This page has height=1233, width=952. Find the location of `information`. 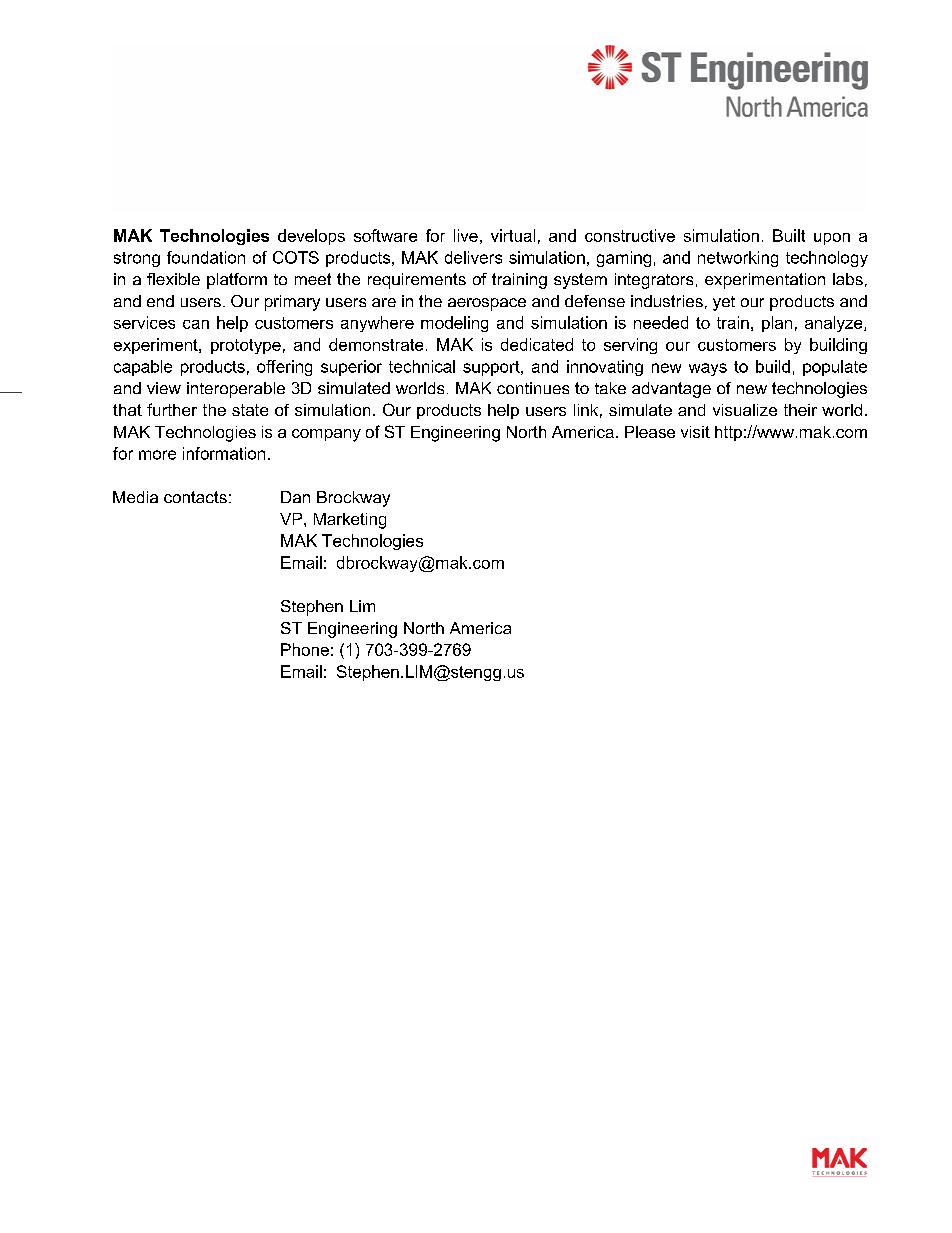

information is located at coordinates (224, 453).
